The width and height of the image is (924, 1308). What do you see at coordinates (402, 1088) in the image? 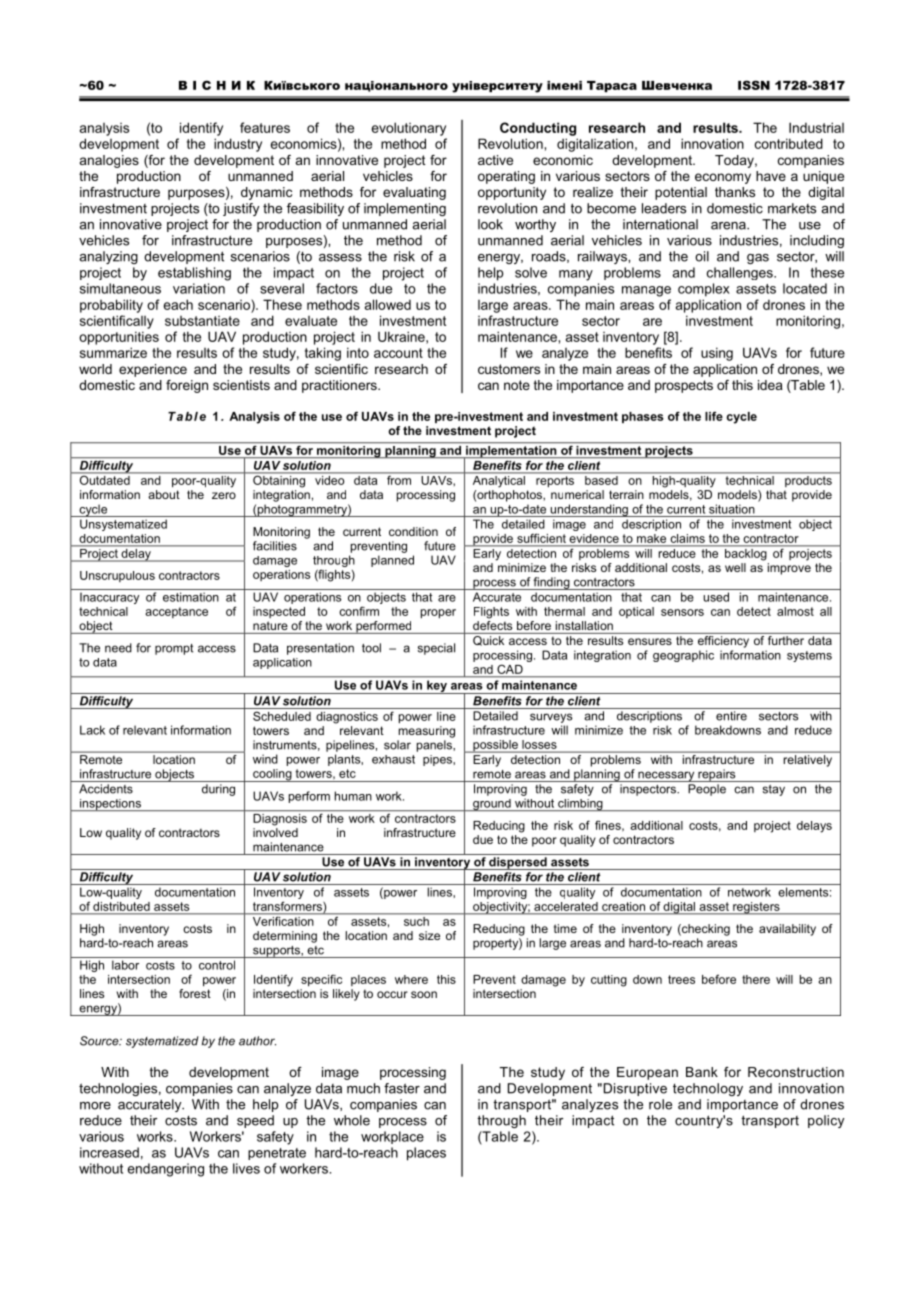
I see `faster` at bounding box center [402, 1088].
